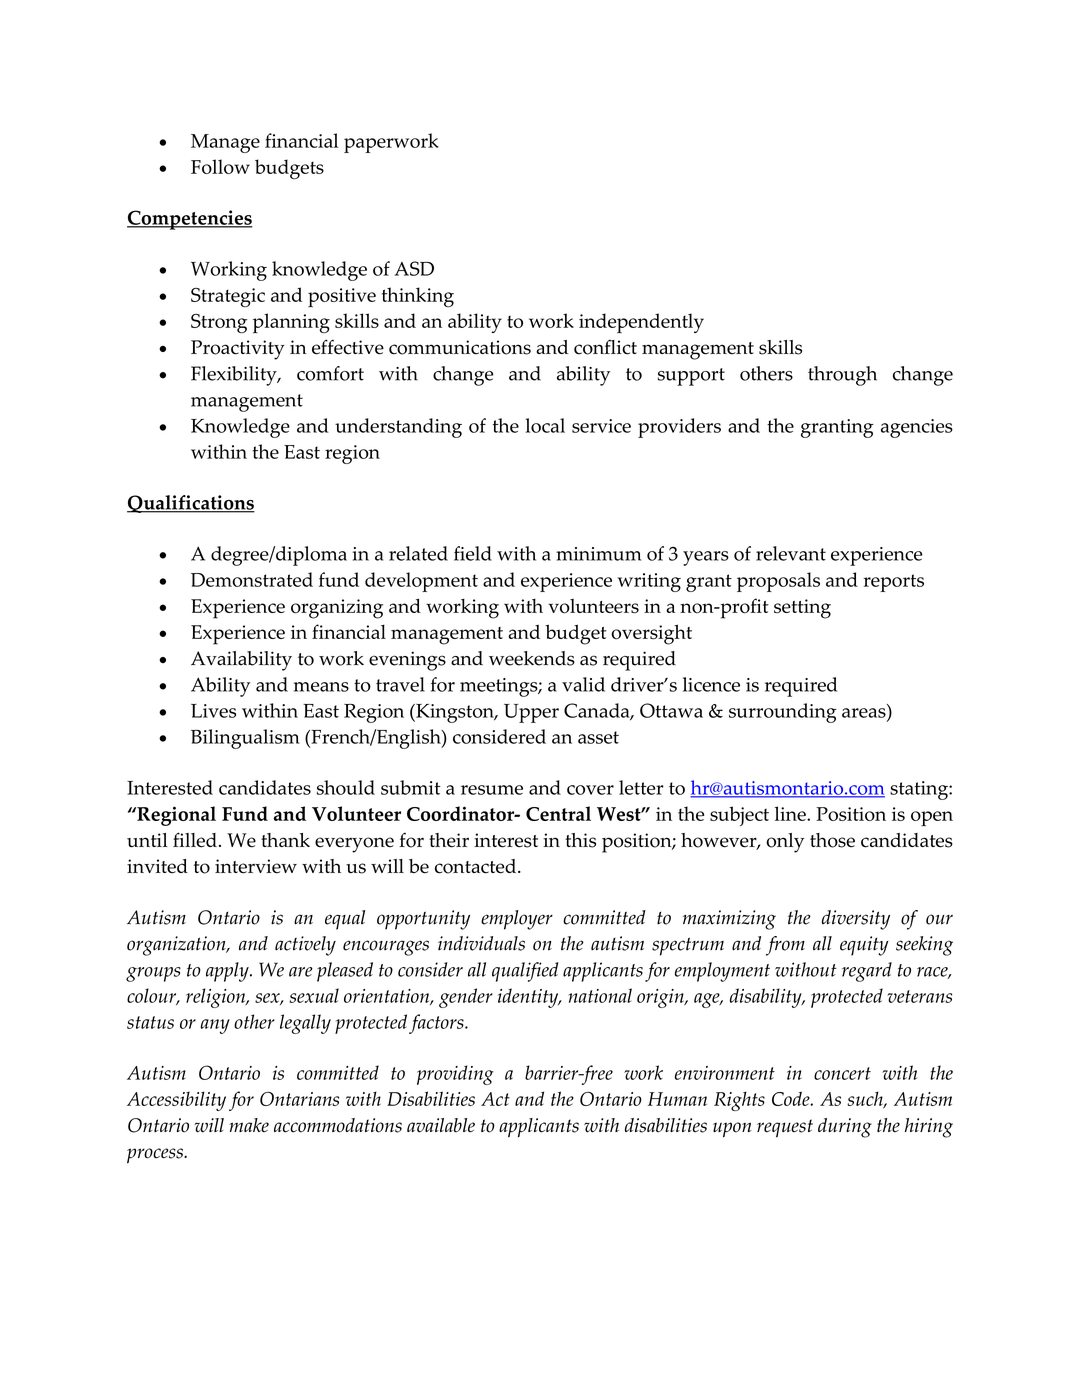 The image size is (1080, 1397). What do you see at coordinates (414, 268) in the document?
I see `ASD` at bounding box center [414, 268].
